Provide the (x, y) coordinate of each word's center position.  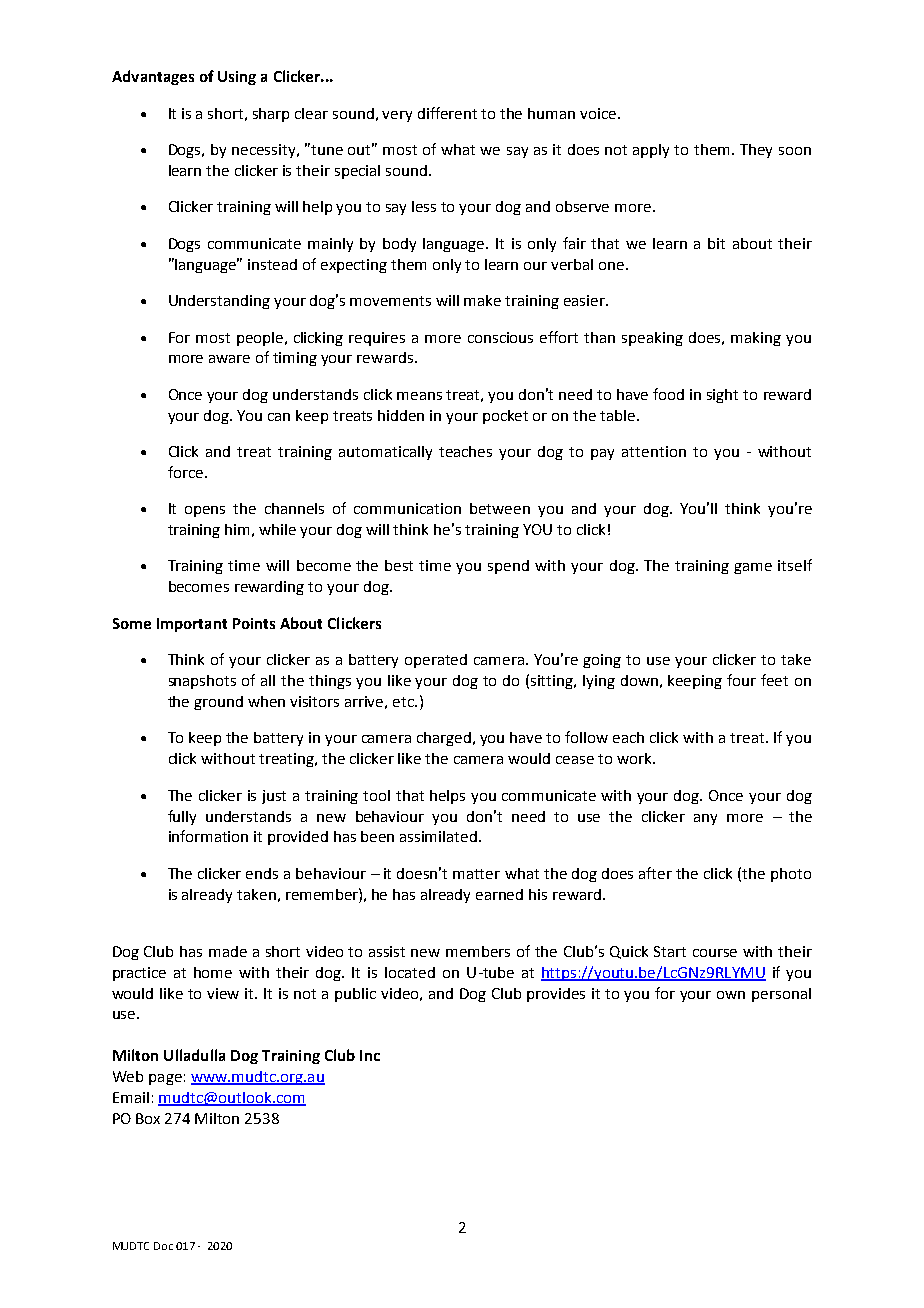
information (208, 836)
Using (237, 78)
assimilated (438, 836)
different (447, 113)
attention (654, 451)
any (705, 819)
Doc (163, 1246)
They (756, 151)
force (185, 472)
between (500, 508)
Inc (370, 1055)
